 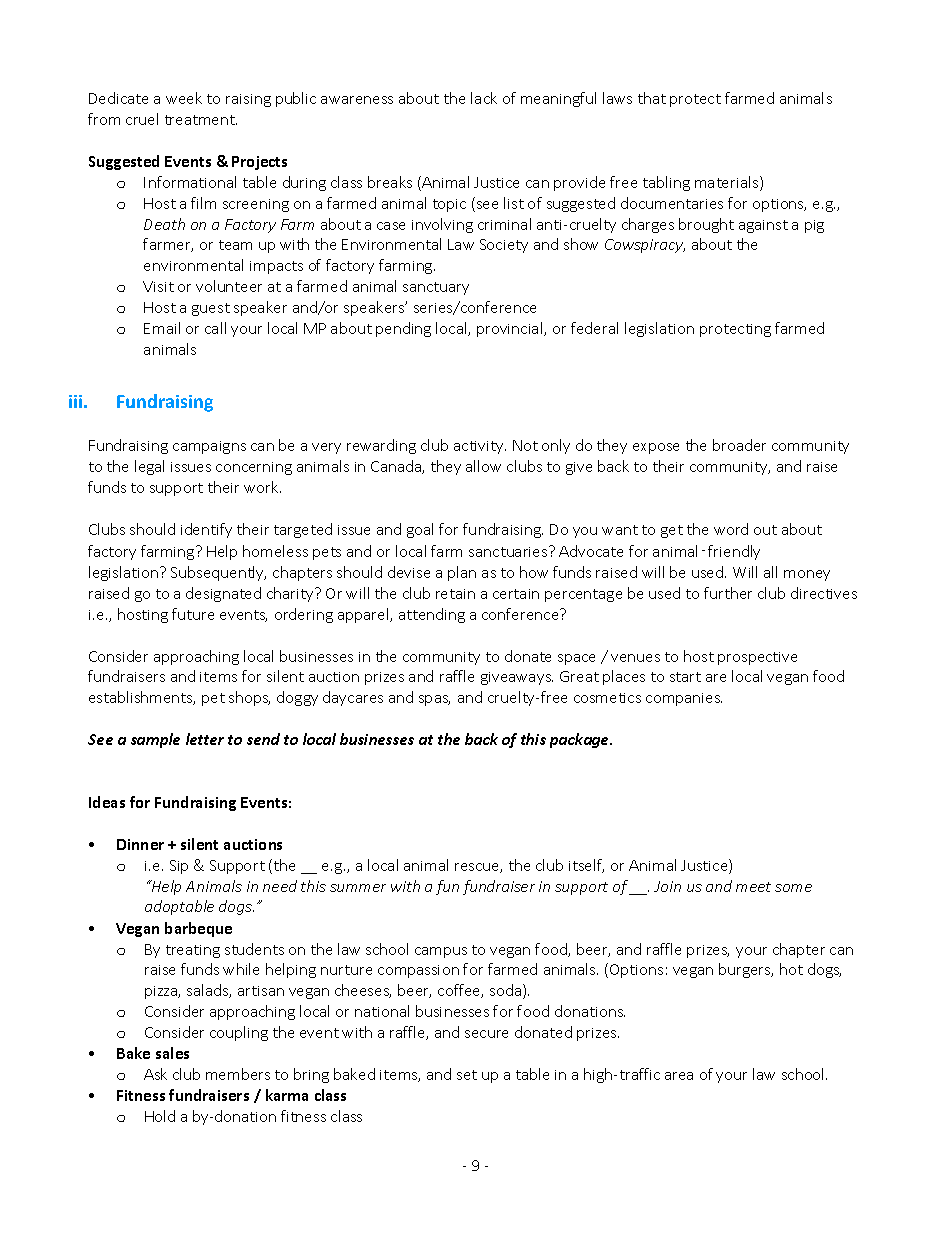 What do you see at coordinates (201, 120) in the document?
I see `treatment` at bounding box center [201, 120].
